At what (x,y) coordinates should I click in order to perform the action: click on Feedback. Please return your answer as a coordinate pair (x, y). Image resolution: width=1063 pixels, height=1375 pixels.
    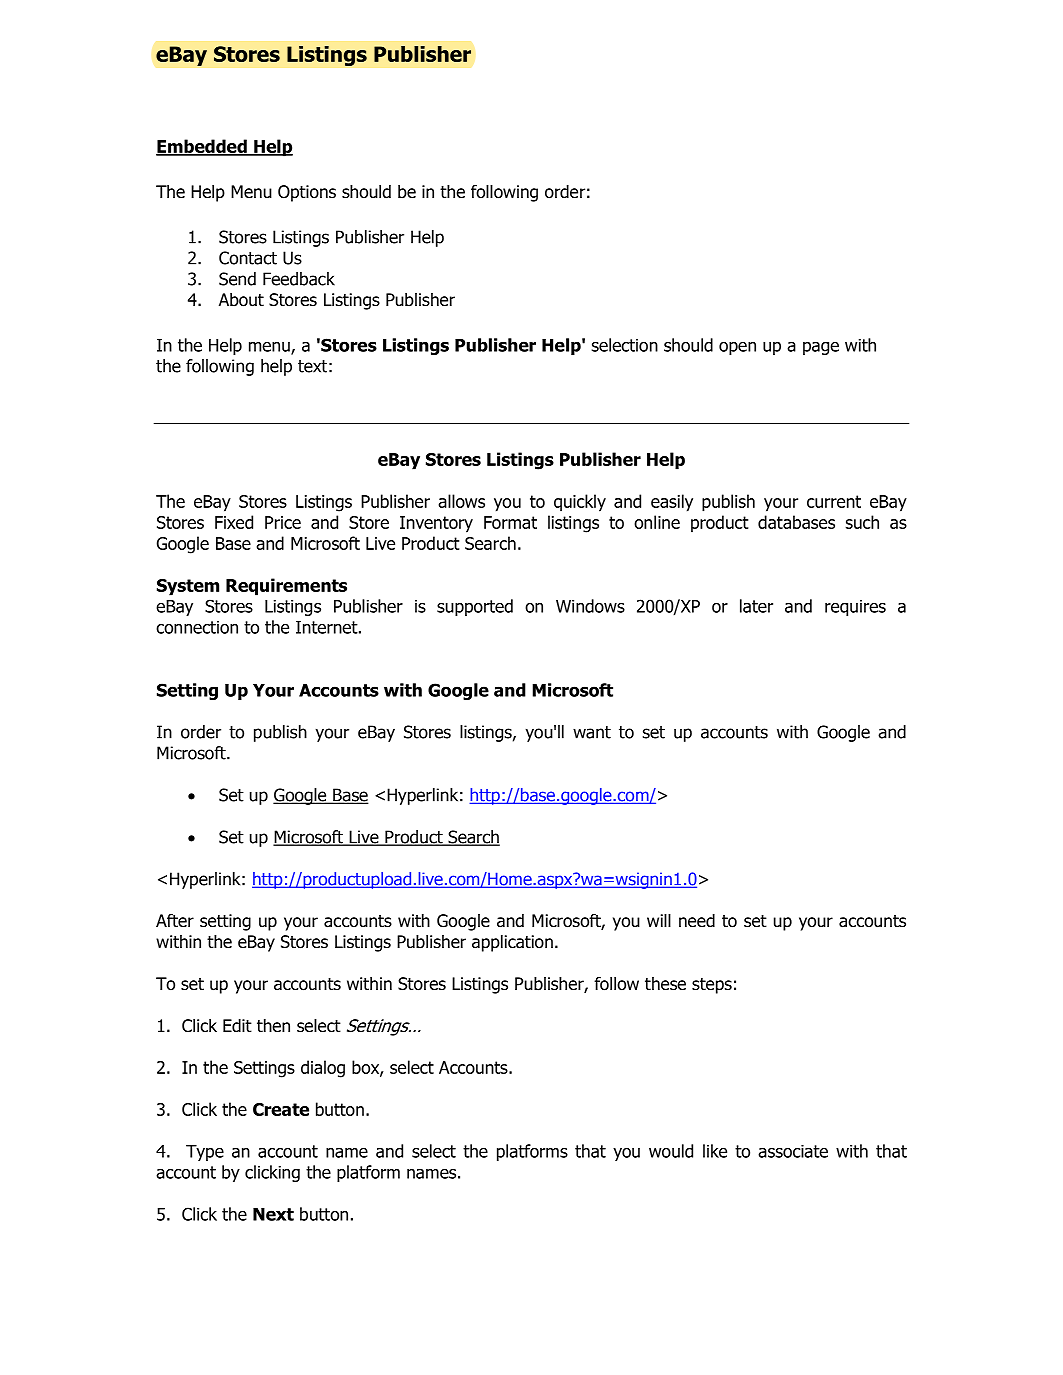
    Looking at the image, I should click on (299, 279).
